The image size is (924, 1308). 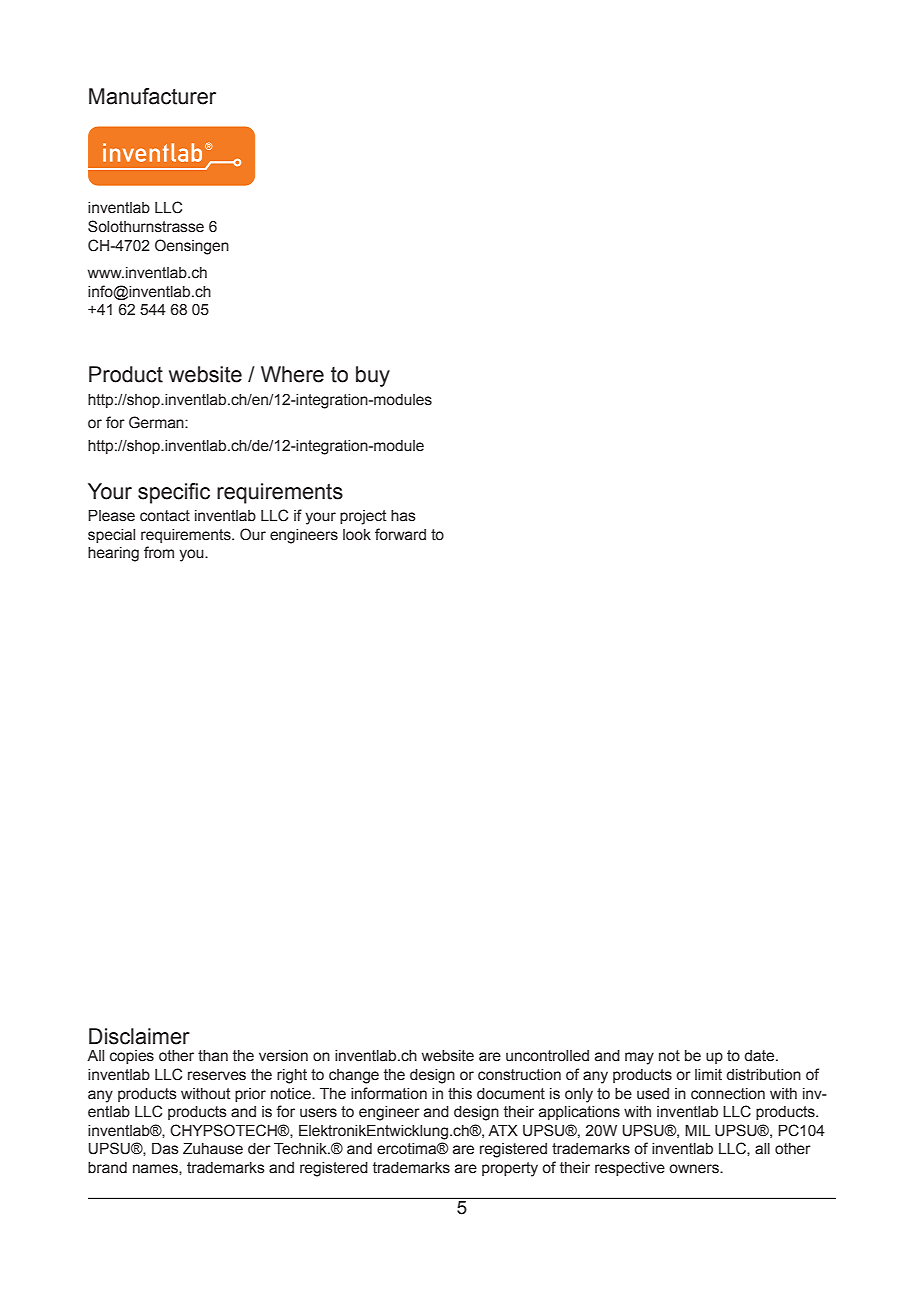 What do you see at coordinates (174, 493) in the screenshot?
I see `specific` at bounding box center [174, 493].
